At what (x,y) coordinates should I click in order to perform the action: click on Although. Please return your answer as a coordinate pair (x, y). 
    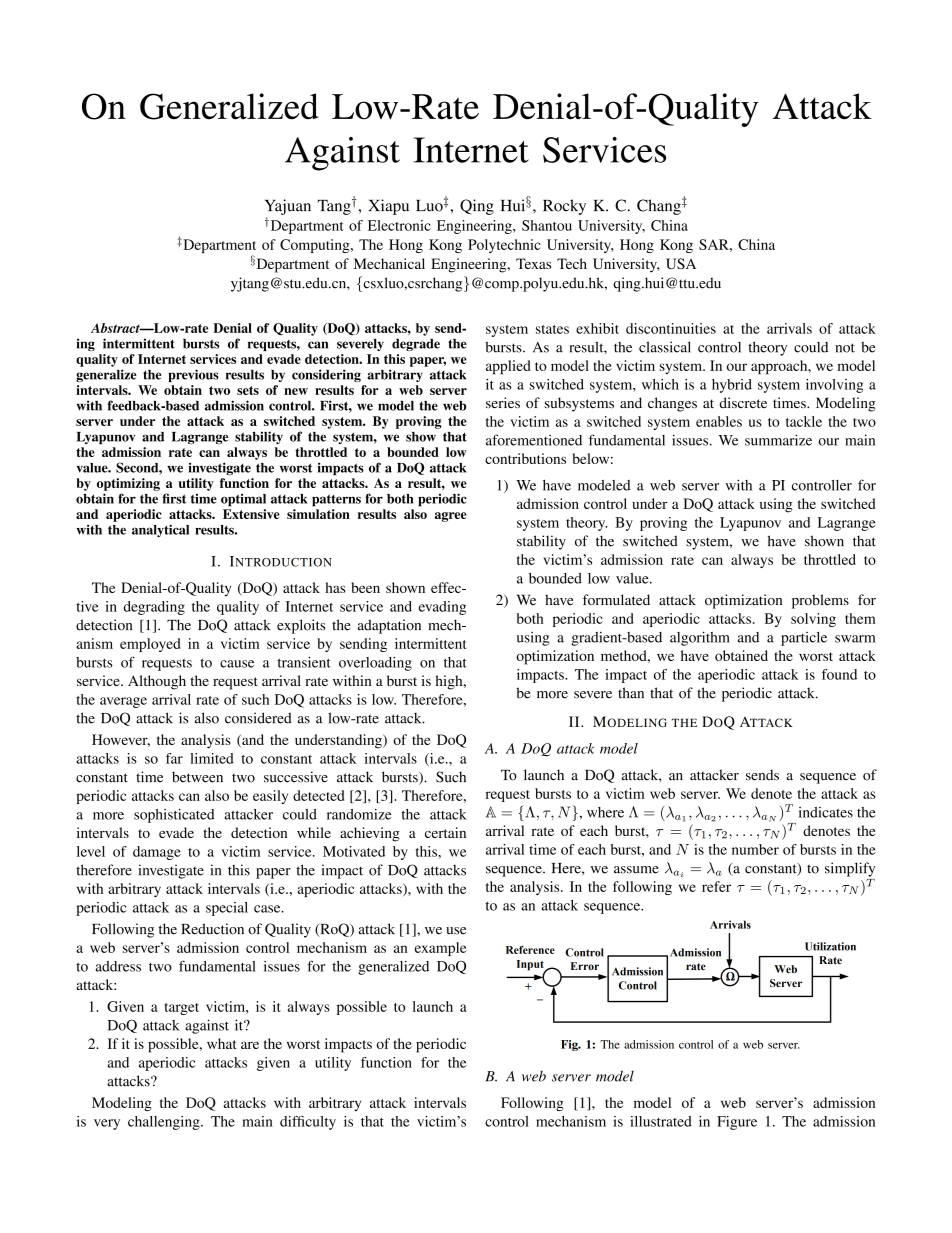
    Looking at the image, I should click on (157, 682).
